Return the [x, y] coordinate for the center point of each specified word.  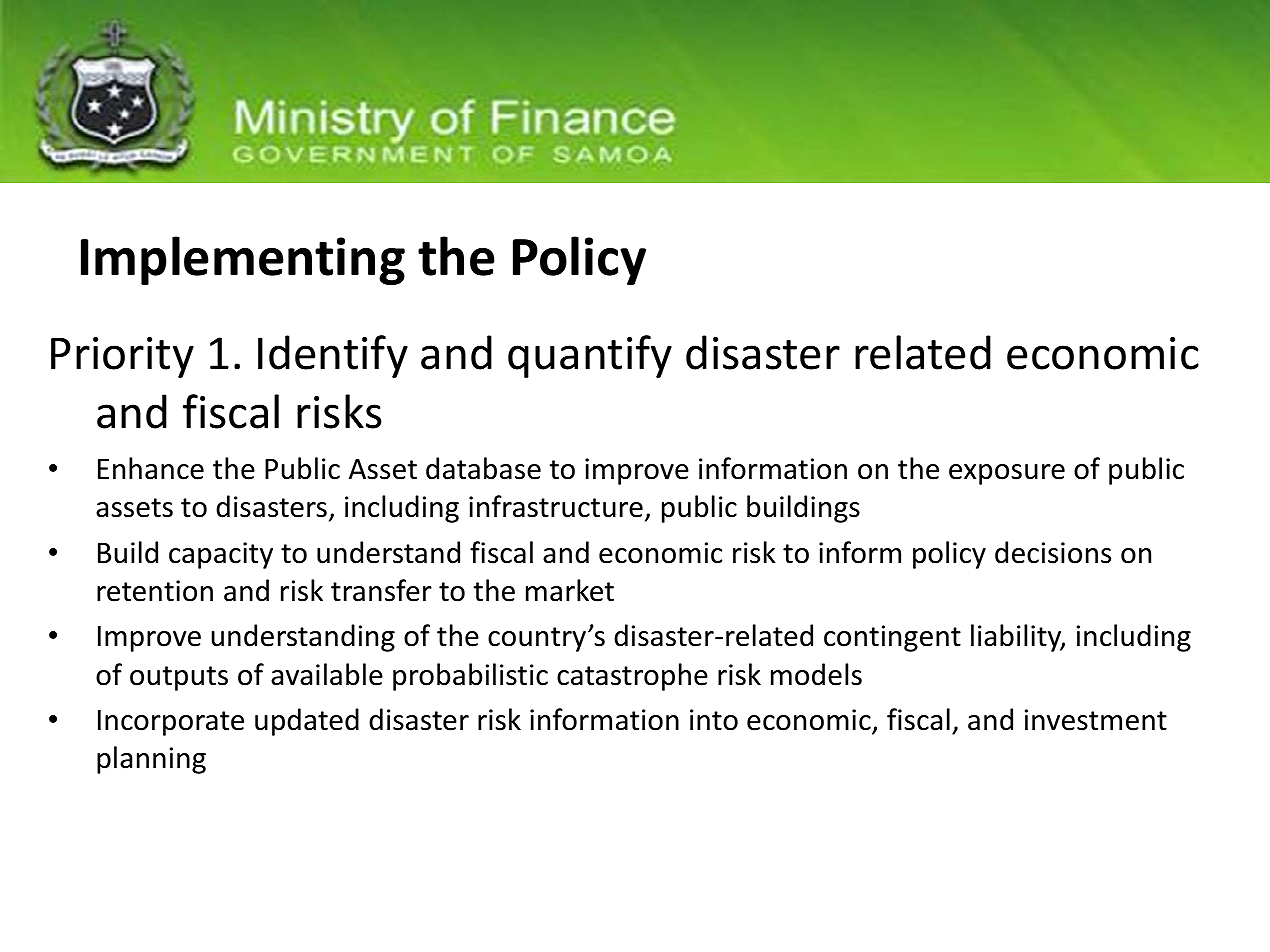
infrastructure [556, 506]
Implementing [243, 260]
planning [151, 760]
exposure [1007, 474]
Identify [333, 356]
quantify [590, 356]
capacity [221, 555]
